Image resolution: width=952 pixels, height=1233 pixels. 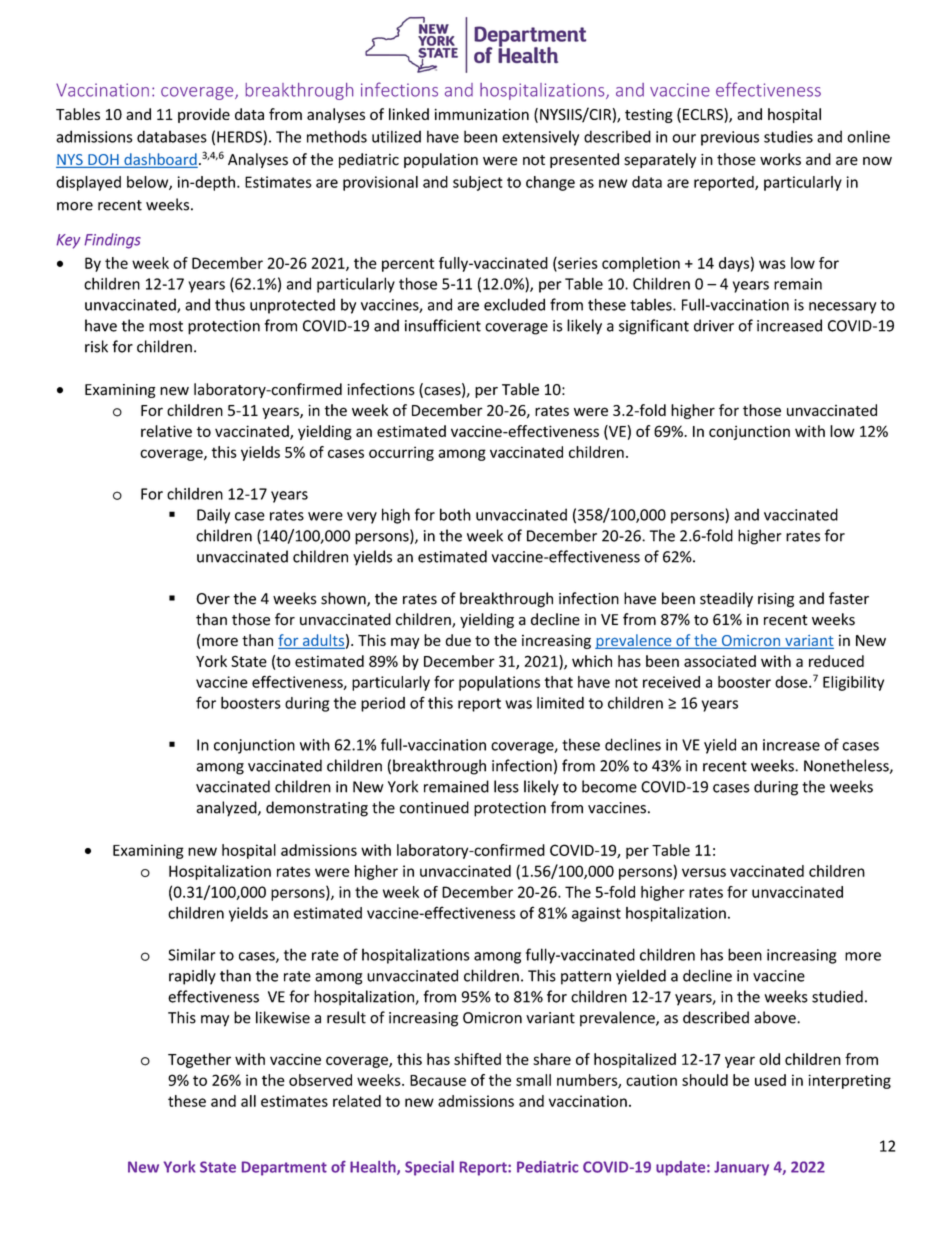 What do you see at coordinates (199, 1060) in the document?
I see `Together` at bounding box center [199, 1060].
